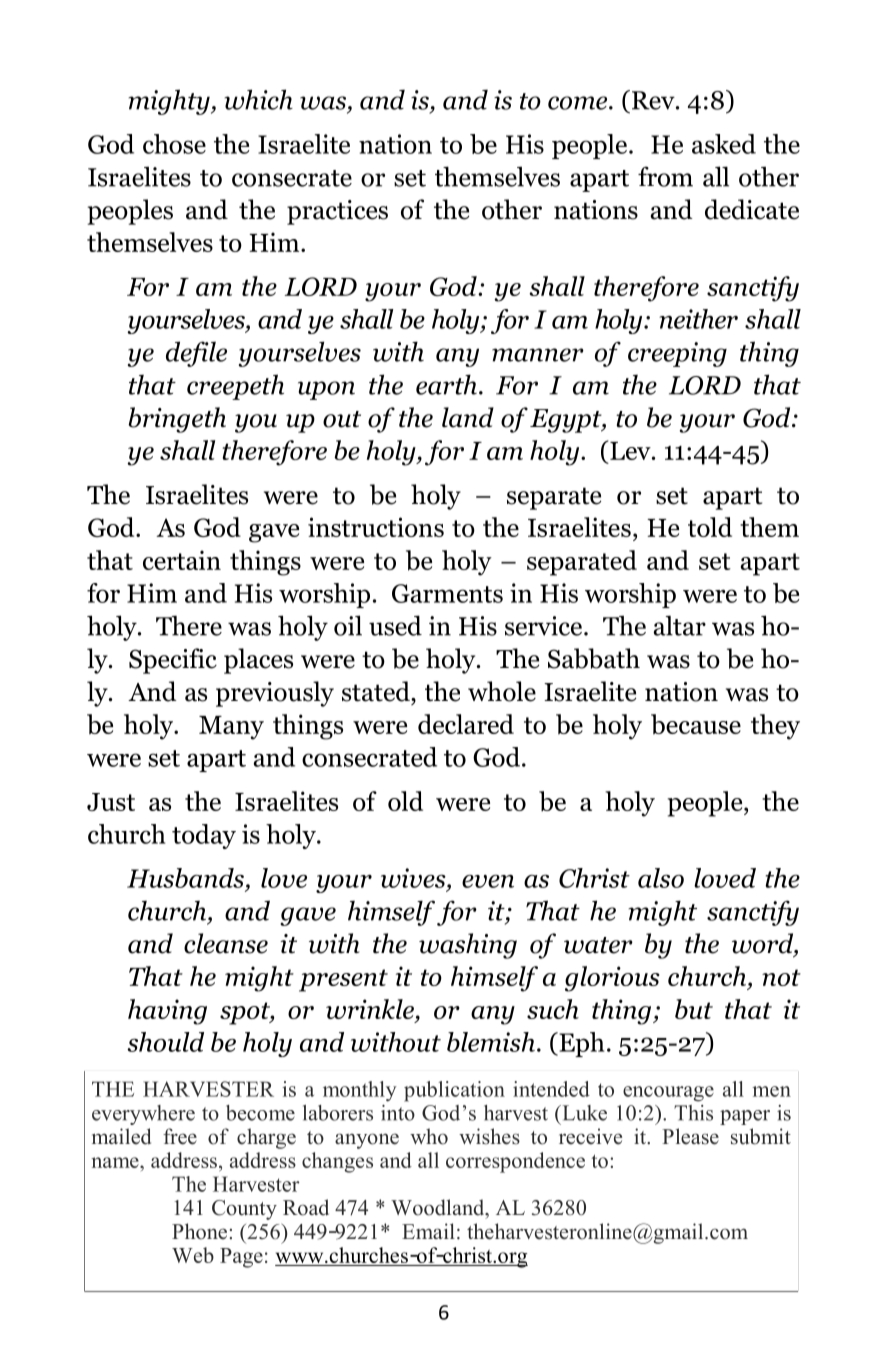 The width and height of the screenshot is (887, 1372). Describe the element at coordinates (337, 212) in the screenshot. I see `practices` at that location.
